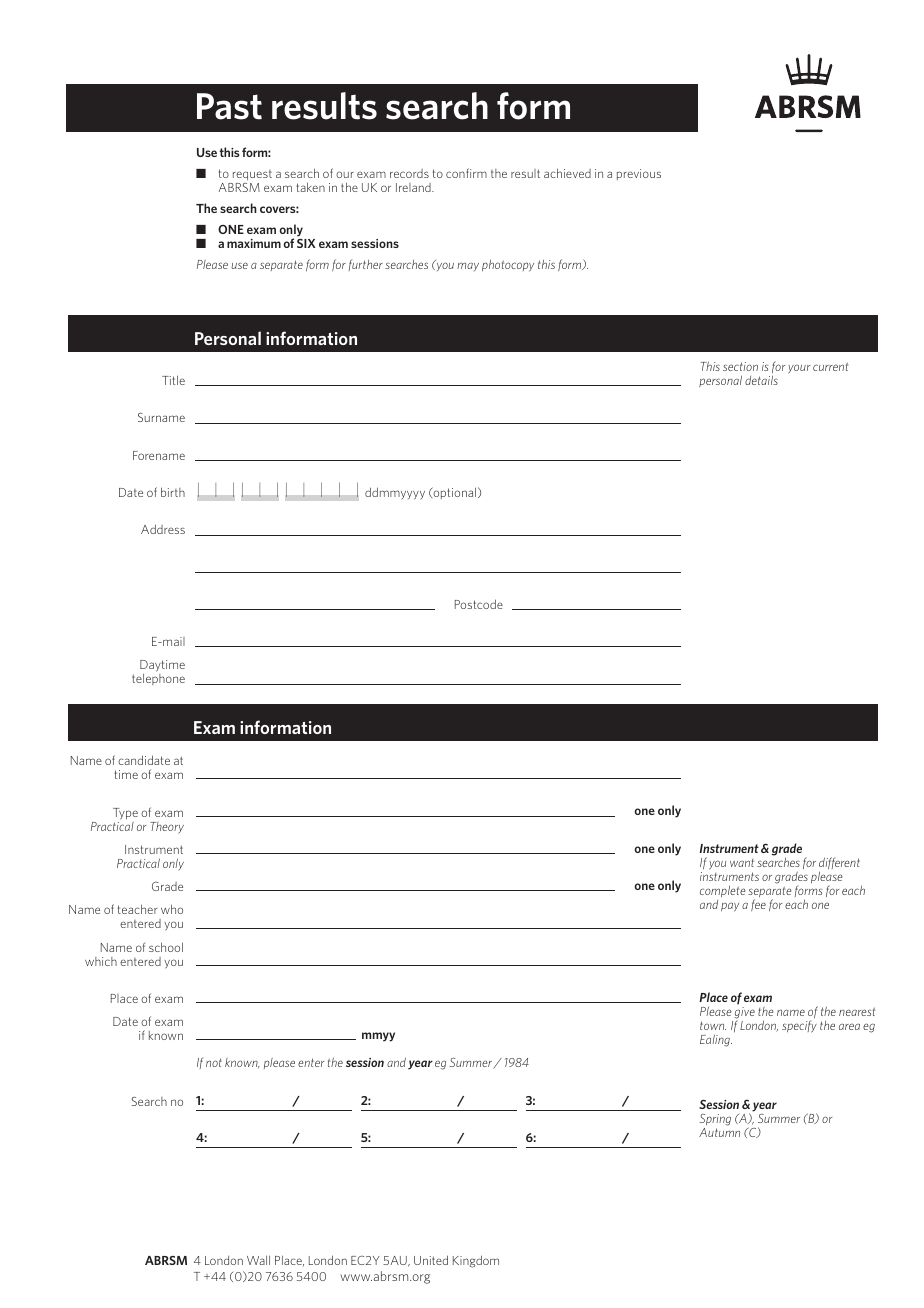 This image has width=924, height=1308. I want to click on Postcode, so click(479, 604).
